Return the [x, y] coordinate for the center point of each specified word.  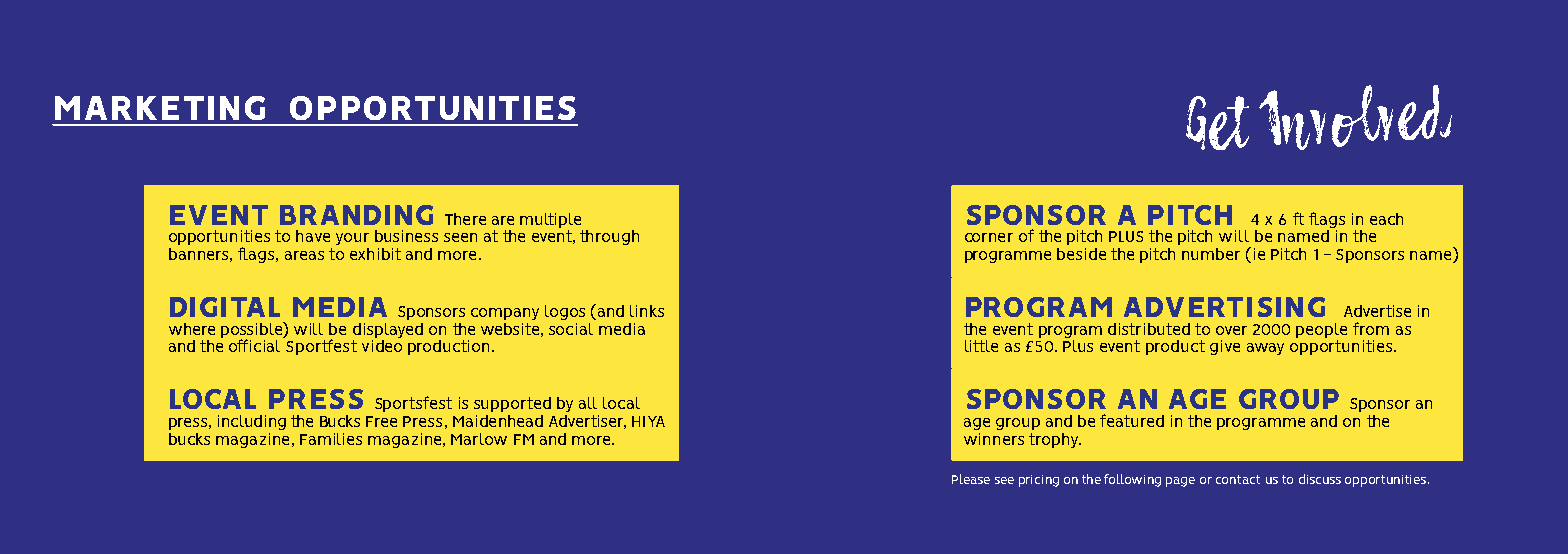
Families [331, 439]
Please [971, 479]
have [313, 236]
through [609, 237]
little [981, 346]
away [1265, 349]
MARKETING [160, 108]
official [256, 344]
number [1211, 254]
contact [1238, 479]
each [1386, 219]
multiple [550, 220]
